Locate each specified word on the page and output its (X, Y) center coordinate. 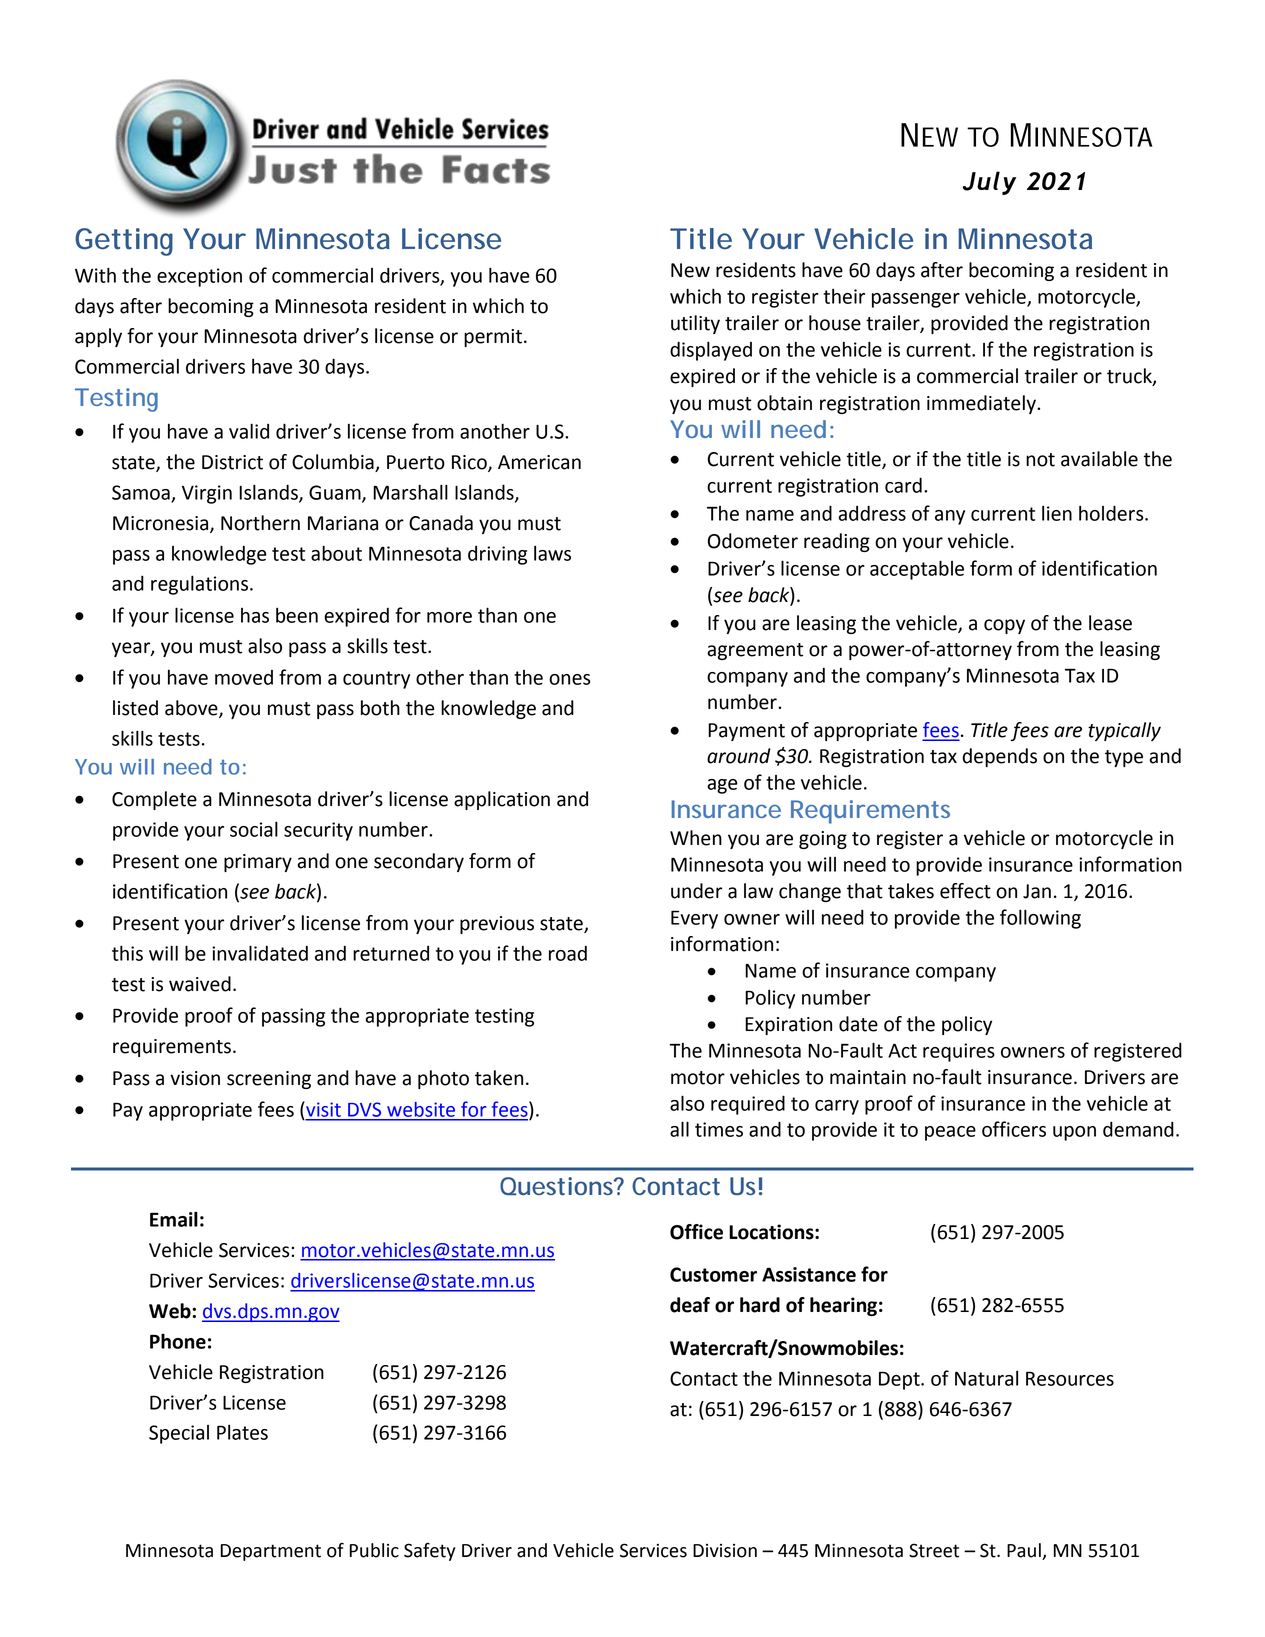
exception (199, 277)
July (989, 183)
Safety (429, 1552)
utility (695, 324)
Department (271, 1552)
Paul (1025, 1551)
